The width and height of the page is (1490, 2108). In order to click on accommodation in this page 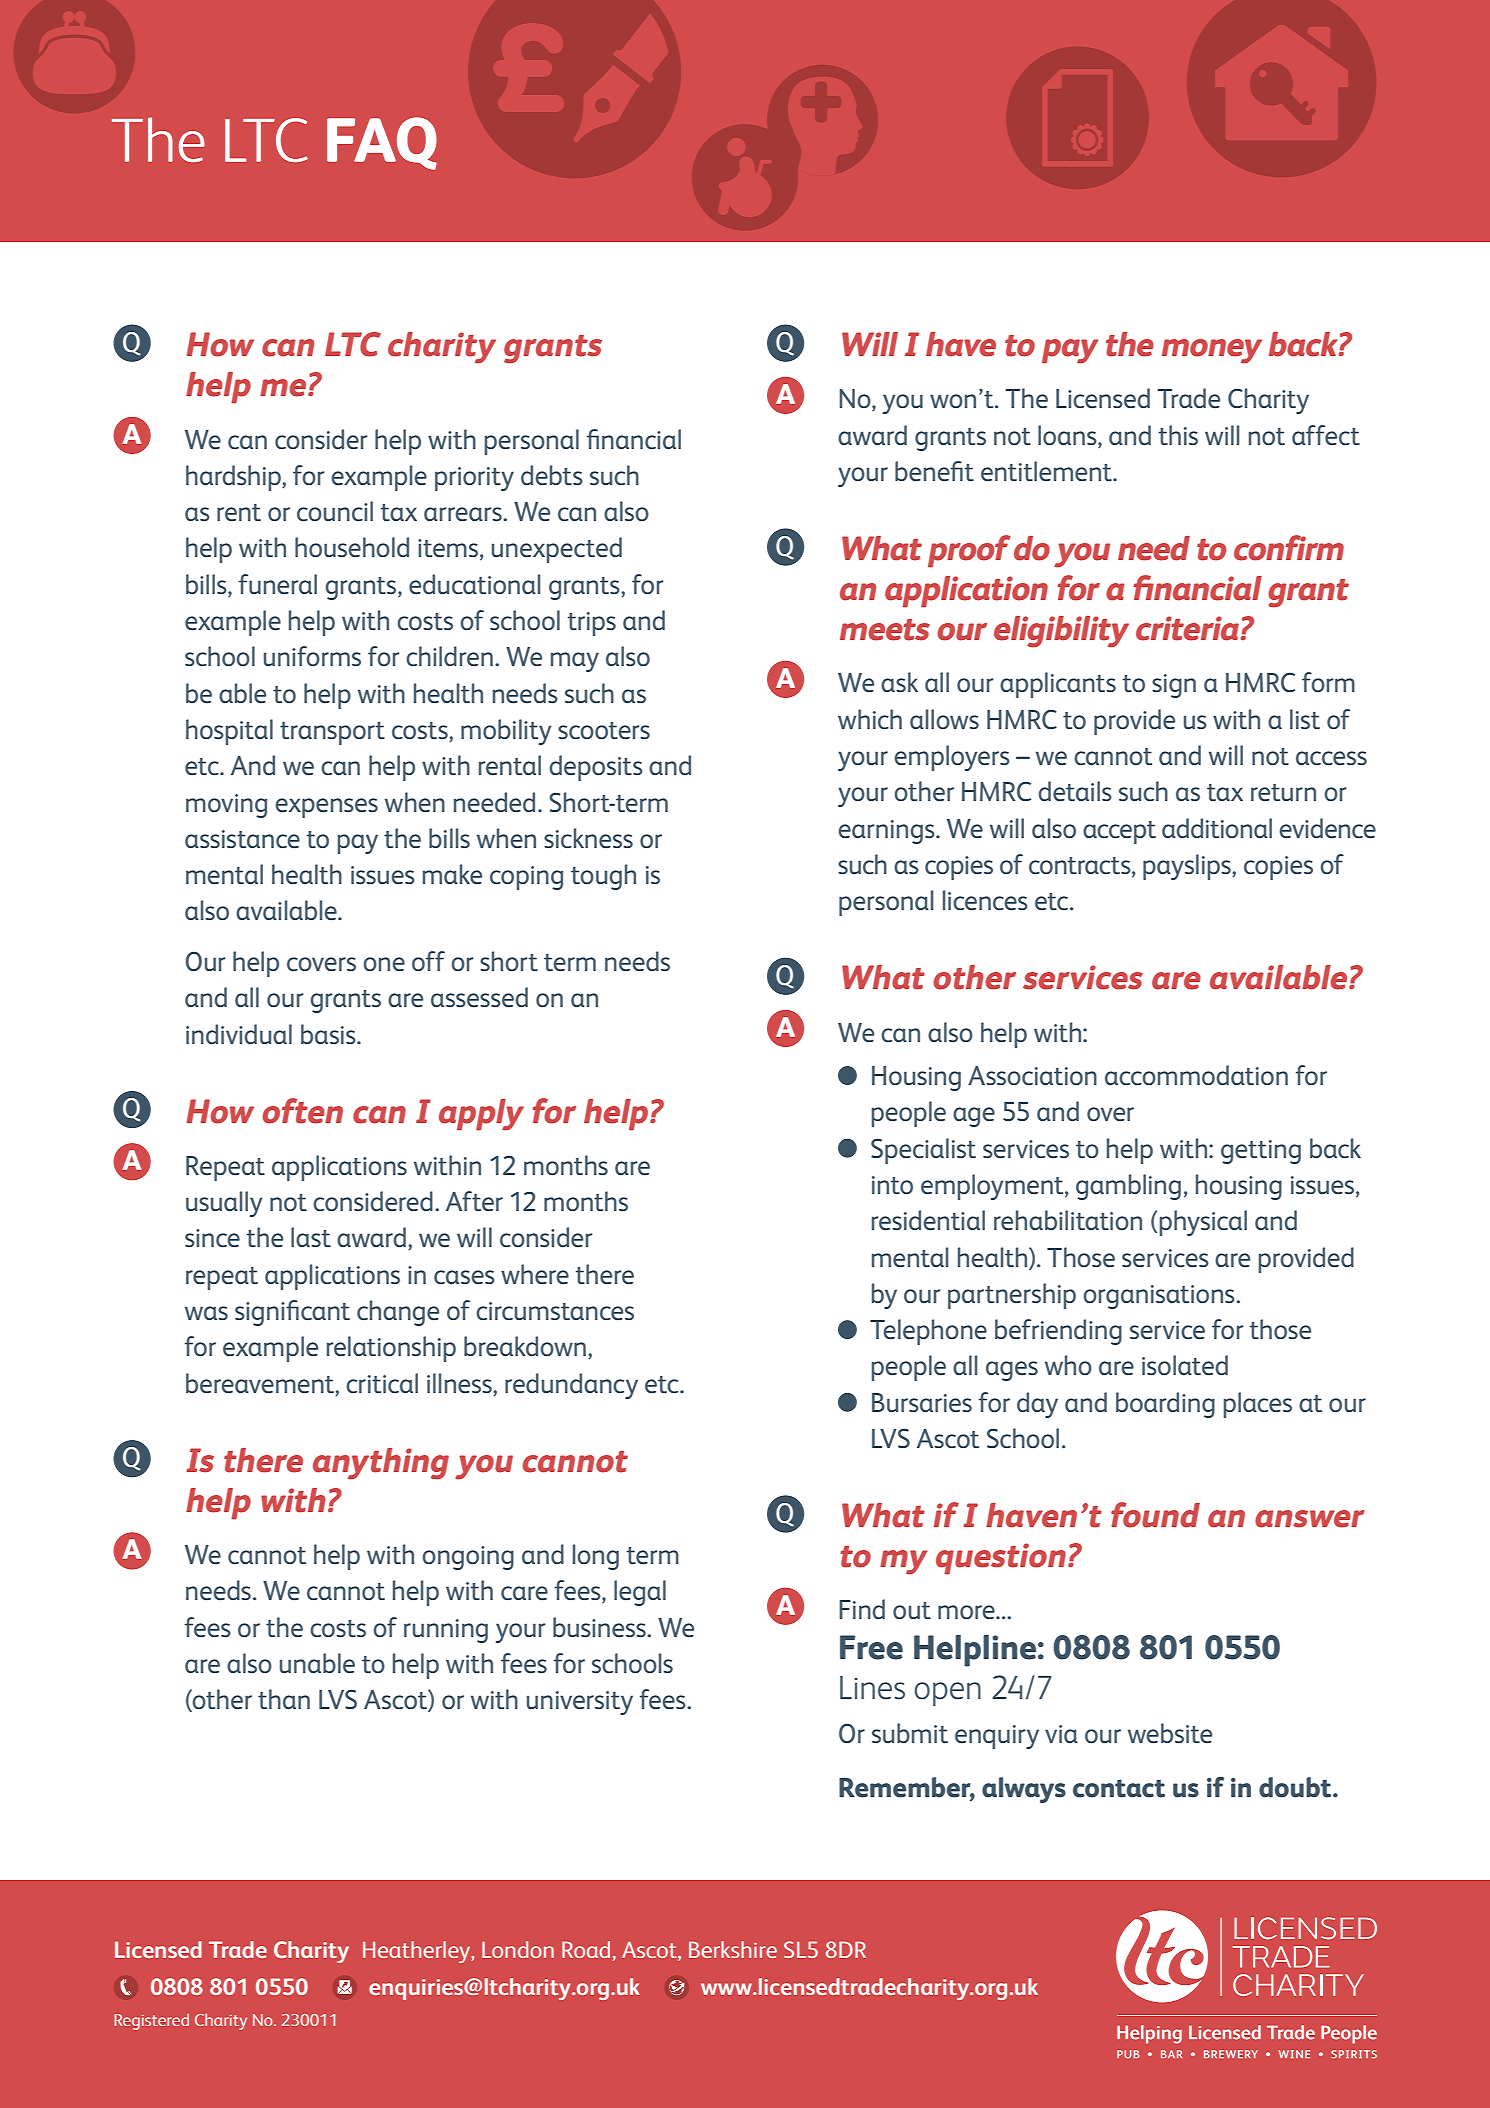, I will do `click(1196, 1075)`.
